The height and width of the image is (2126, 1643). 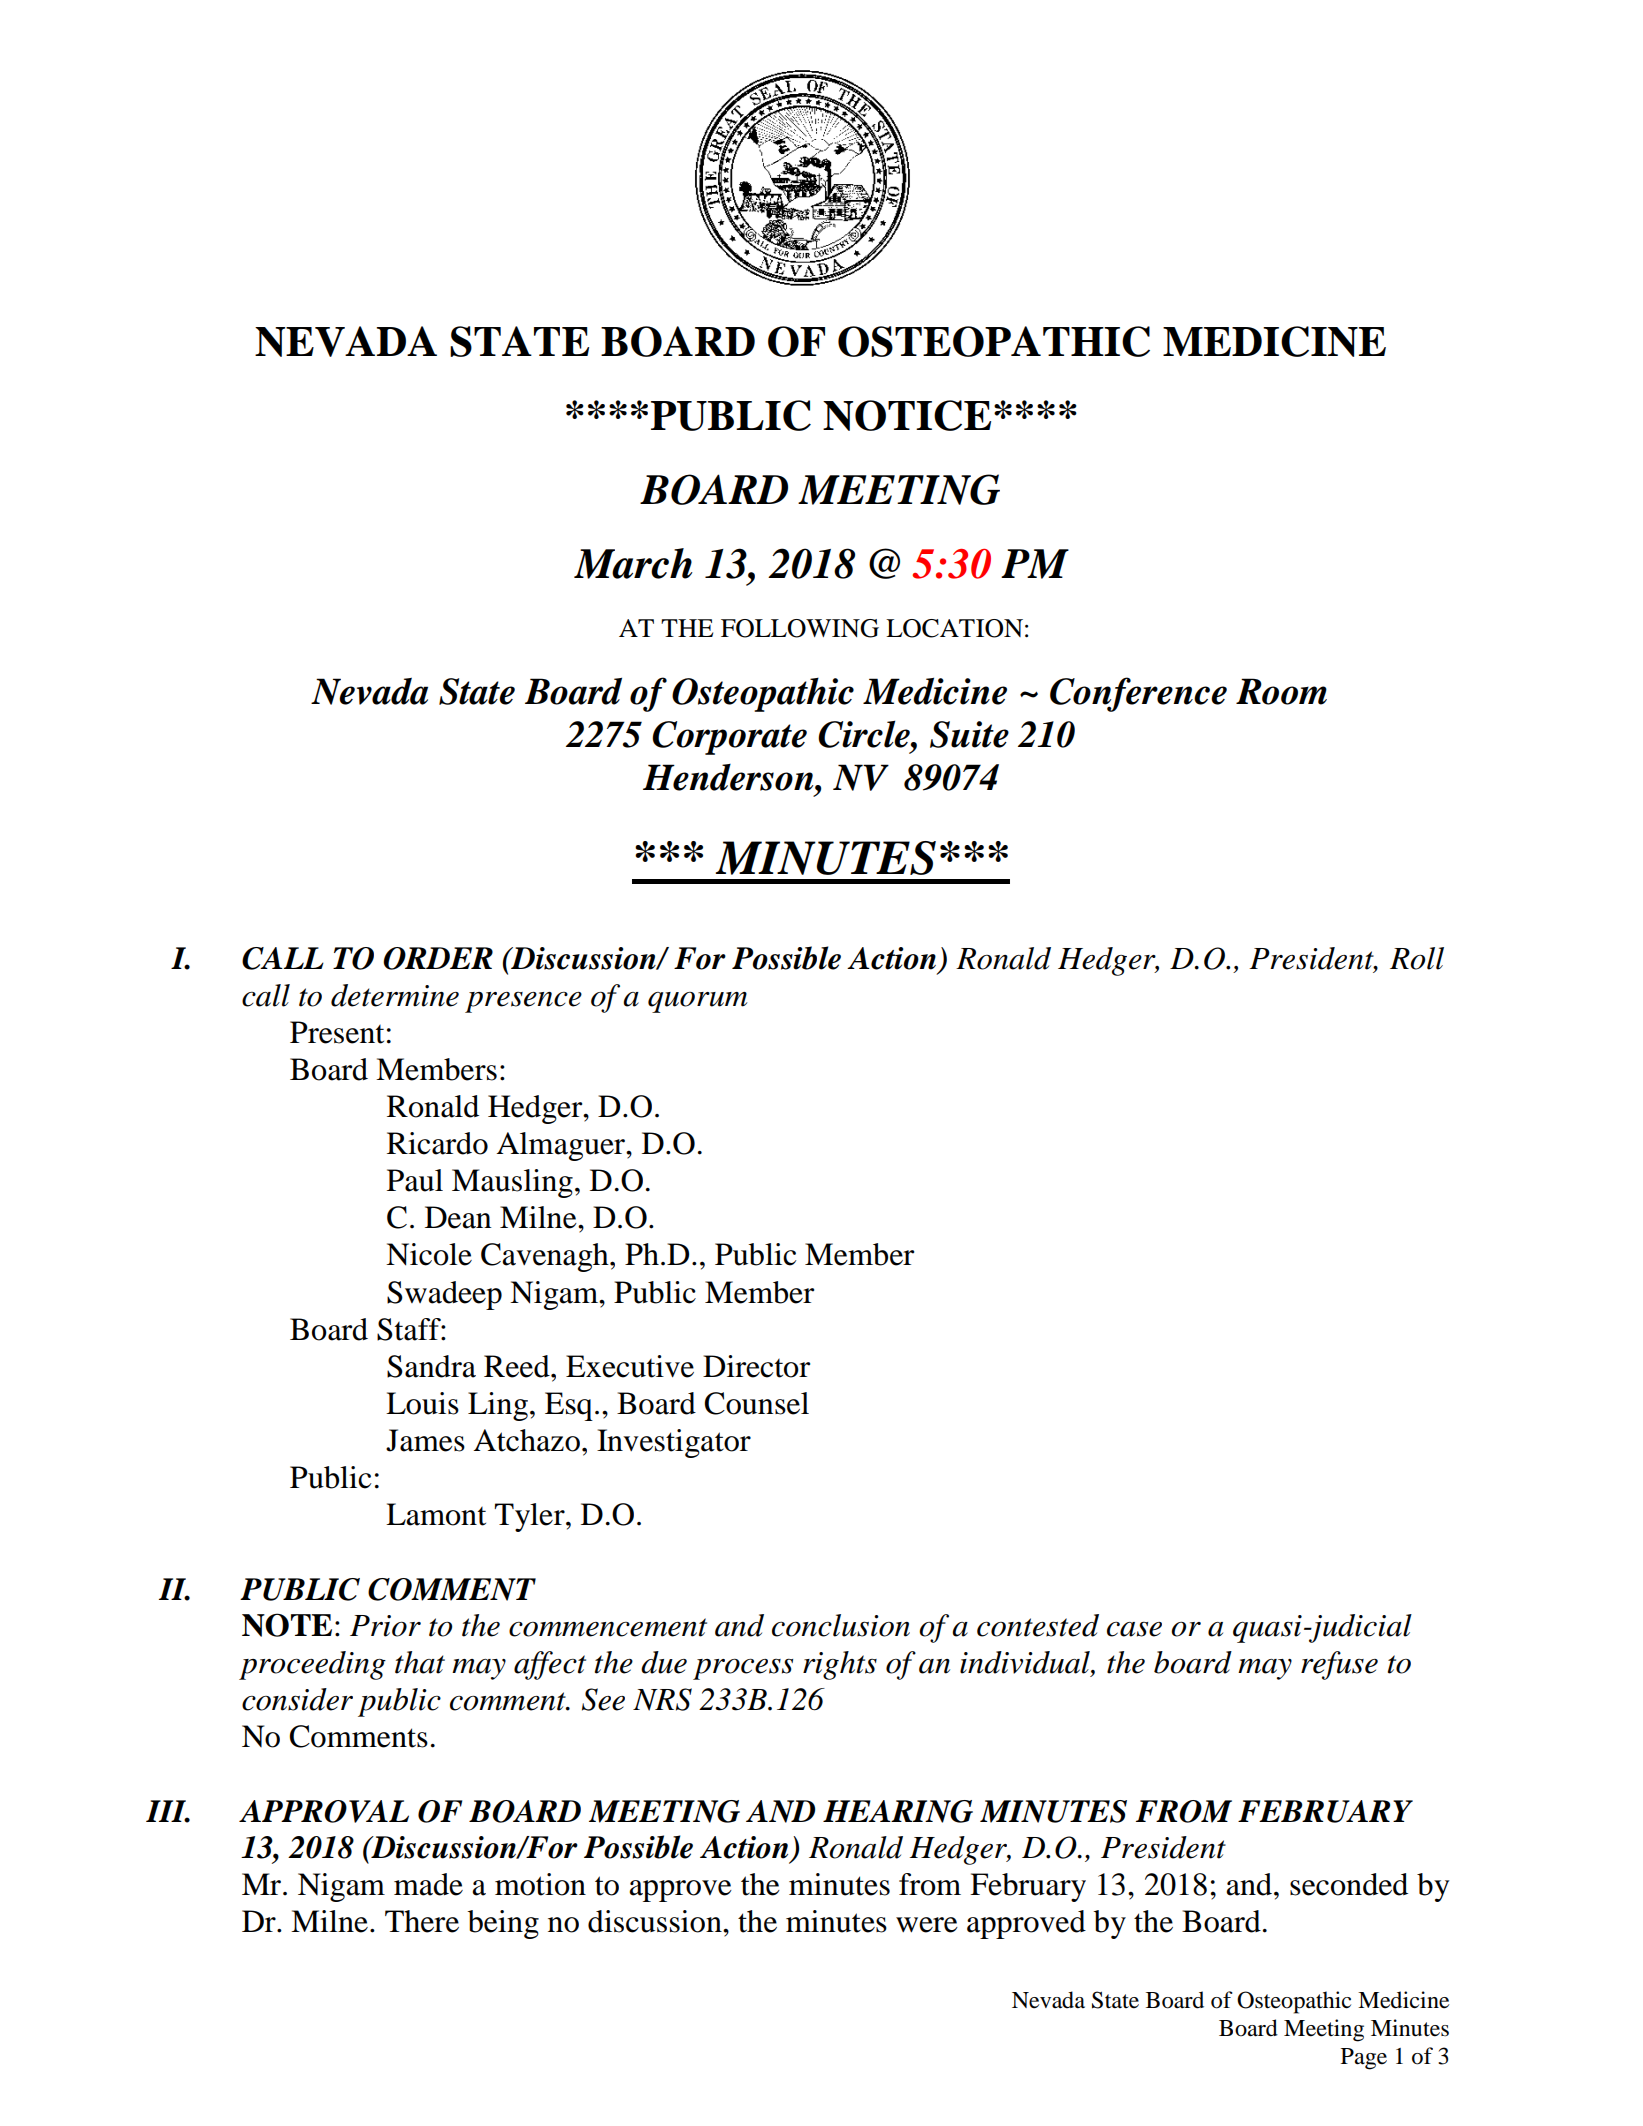 What do you see at coordinates (1134, 1629) in the image?
I see `case` at bounding box center [1134, 1629].
